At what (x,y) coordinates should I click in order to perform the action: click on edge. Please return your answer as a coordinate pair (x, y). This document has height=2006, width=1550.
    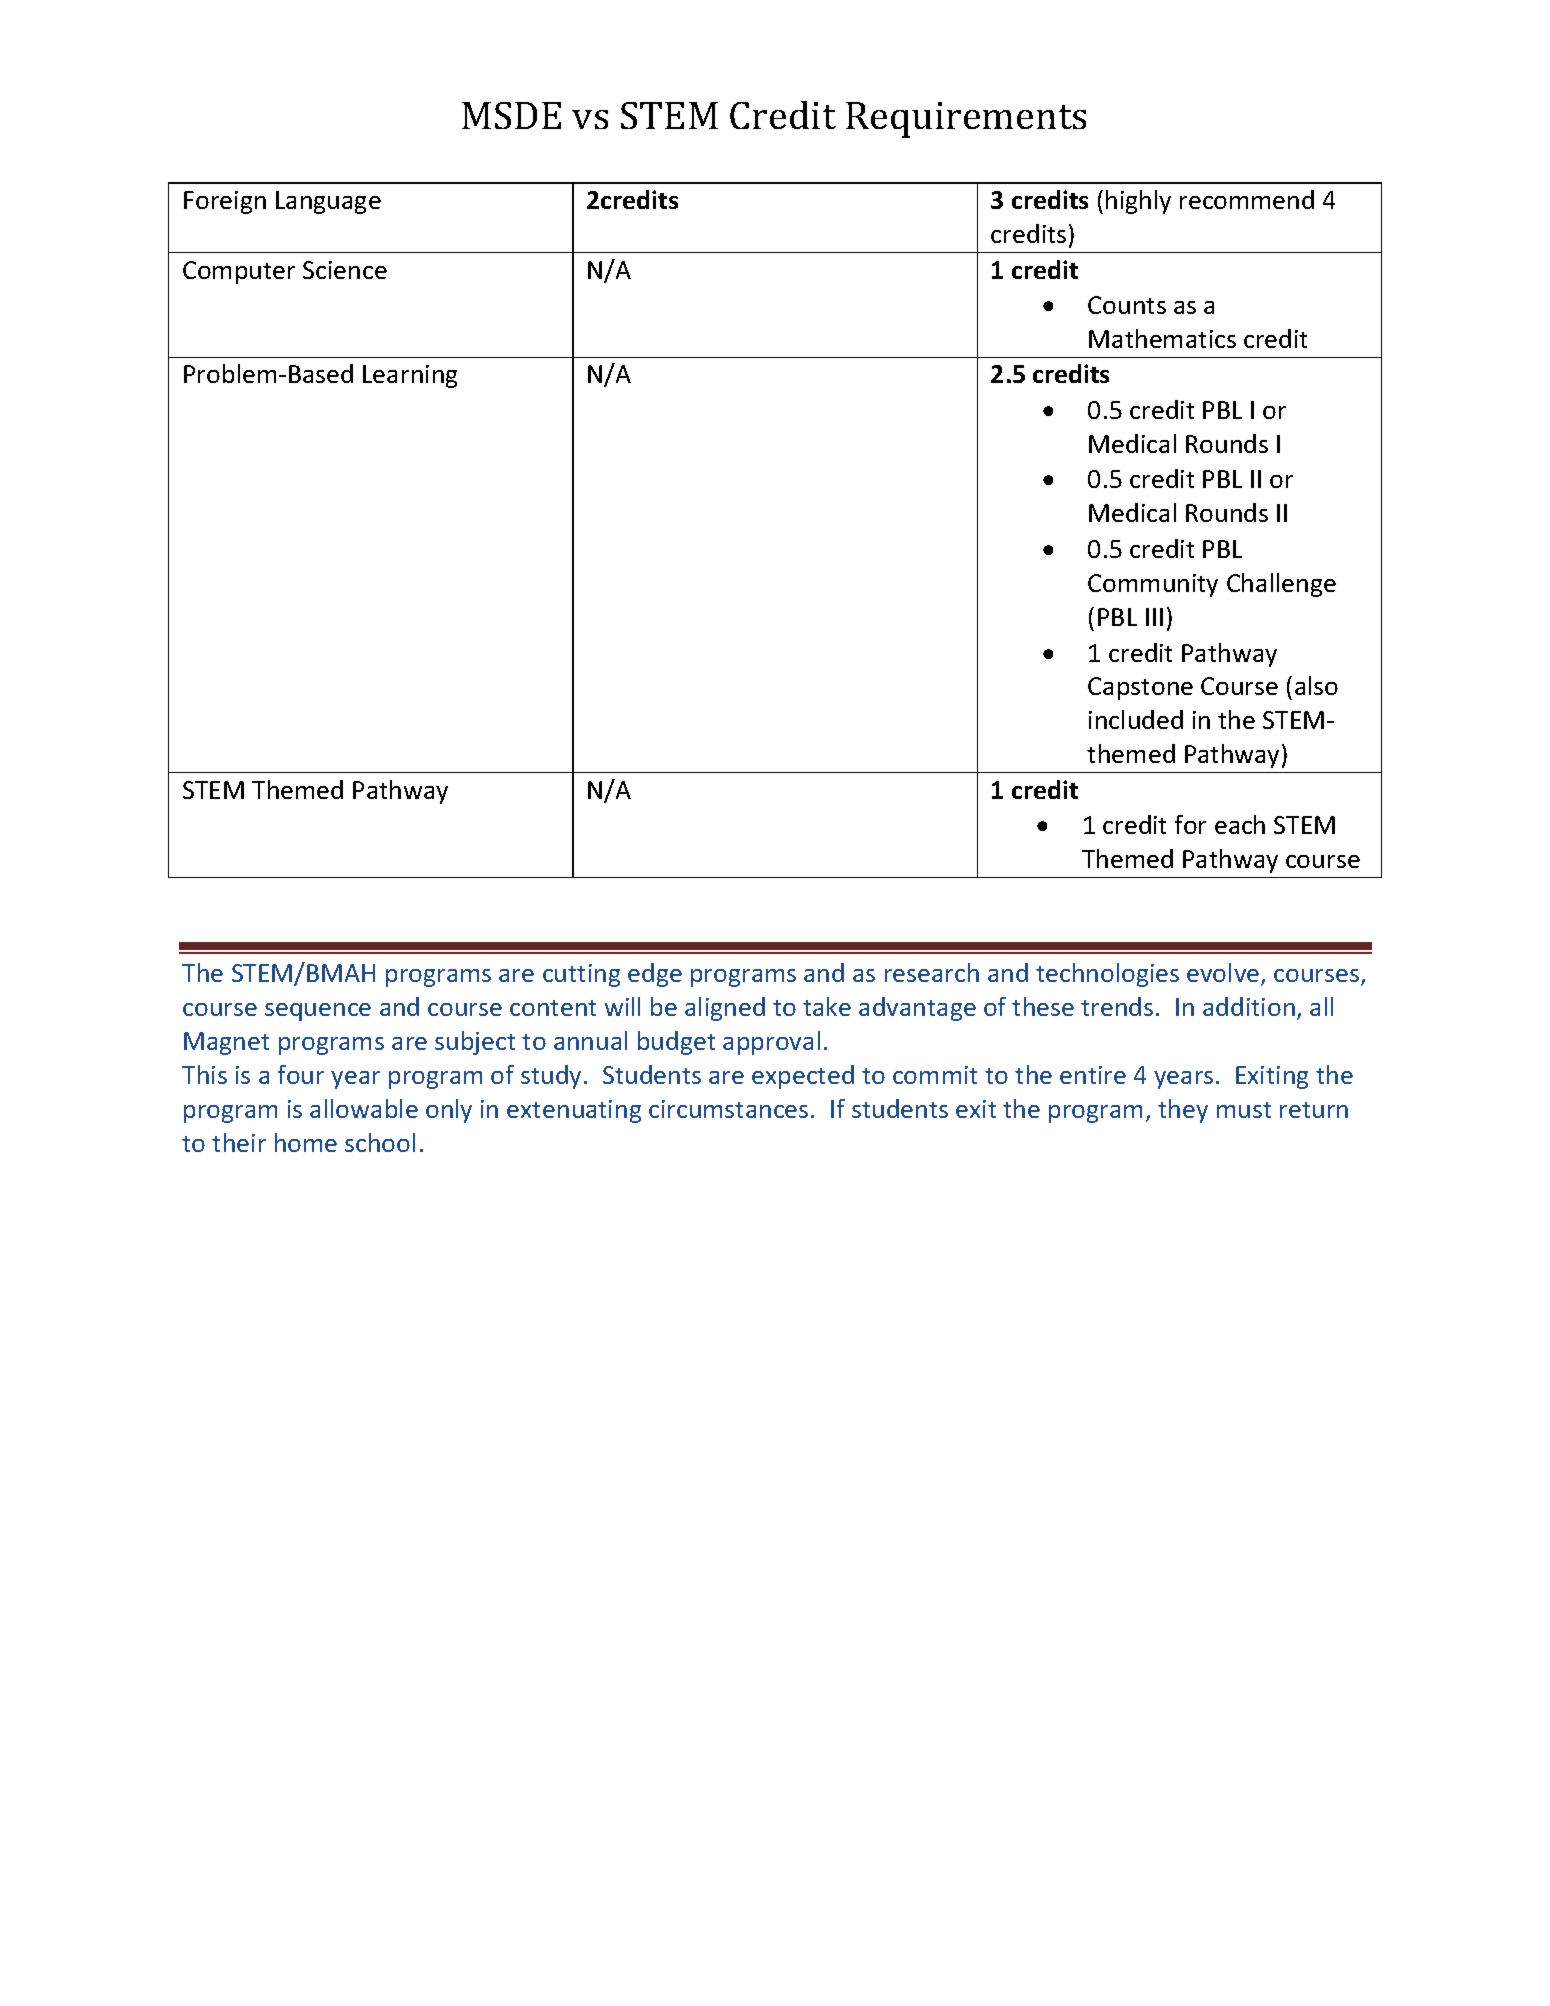
    Looking at the image, I should click on (655, 975).
